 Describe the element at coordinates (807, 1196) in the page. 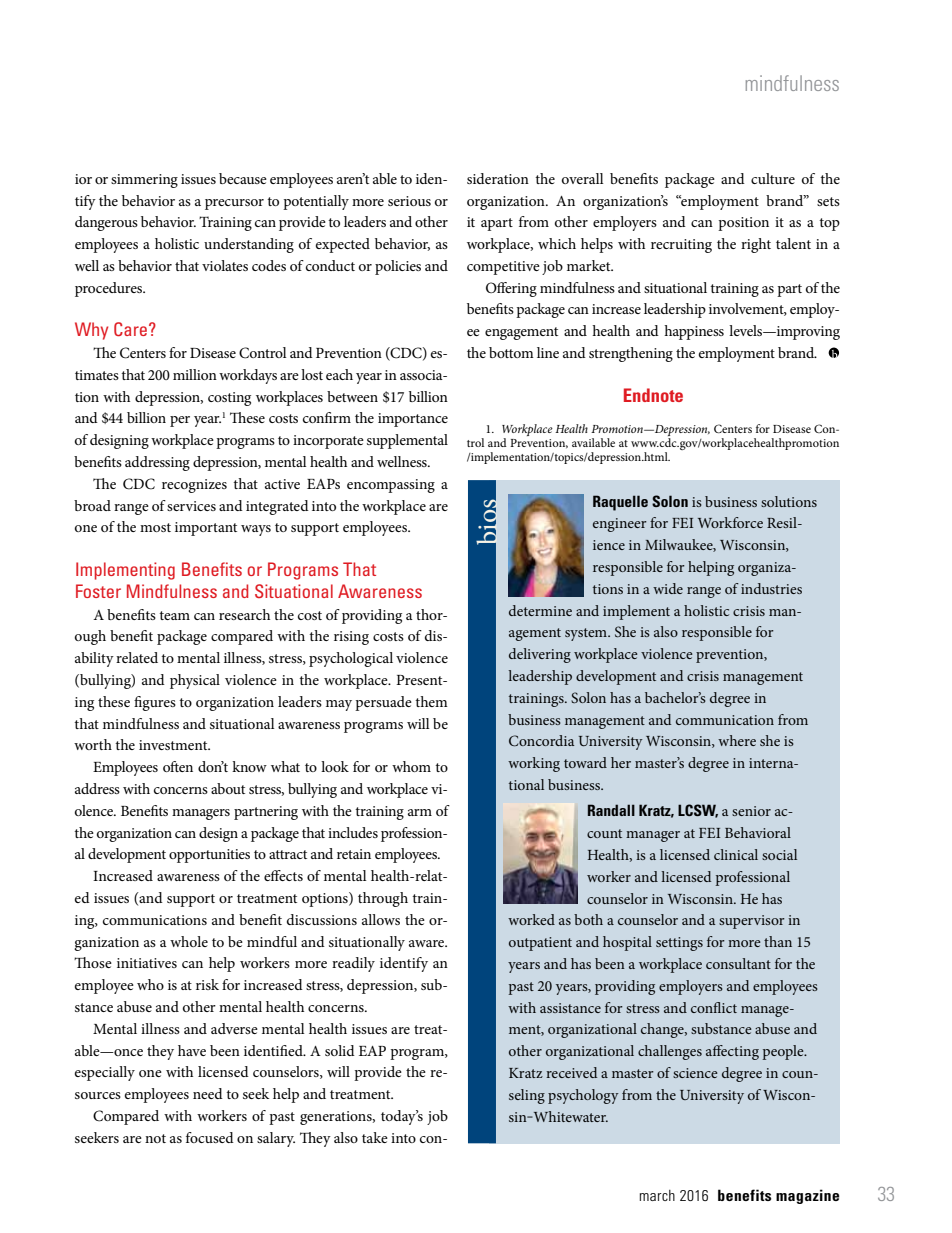

I see `magazine` at that location.
